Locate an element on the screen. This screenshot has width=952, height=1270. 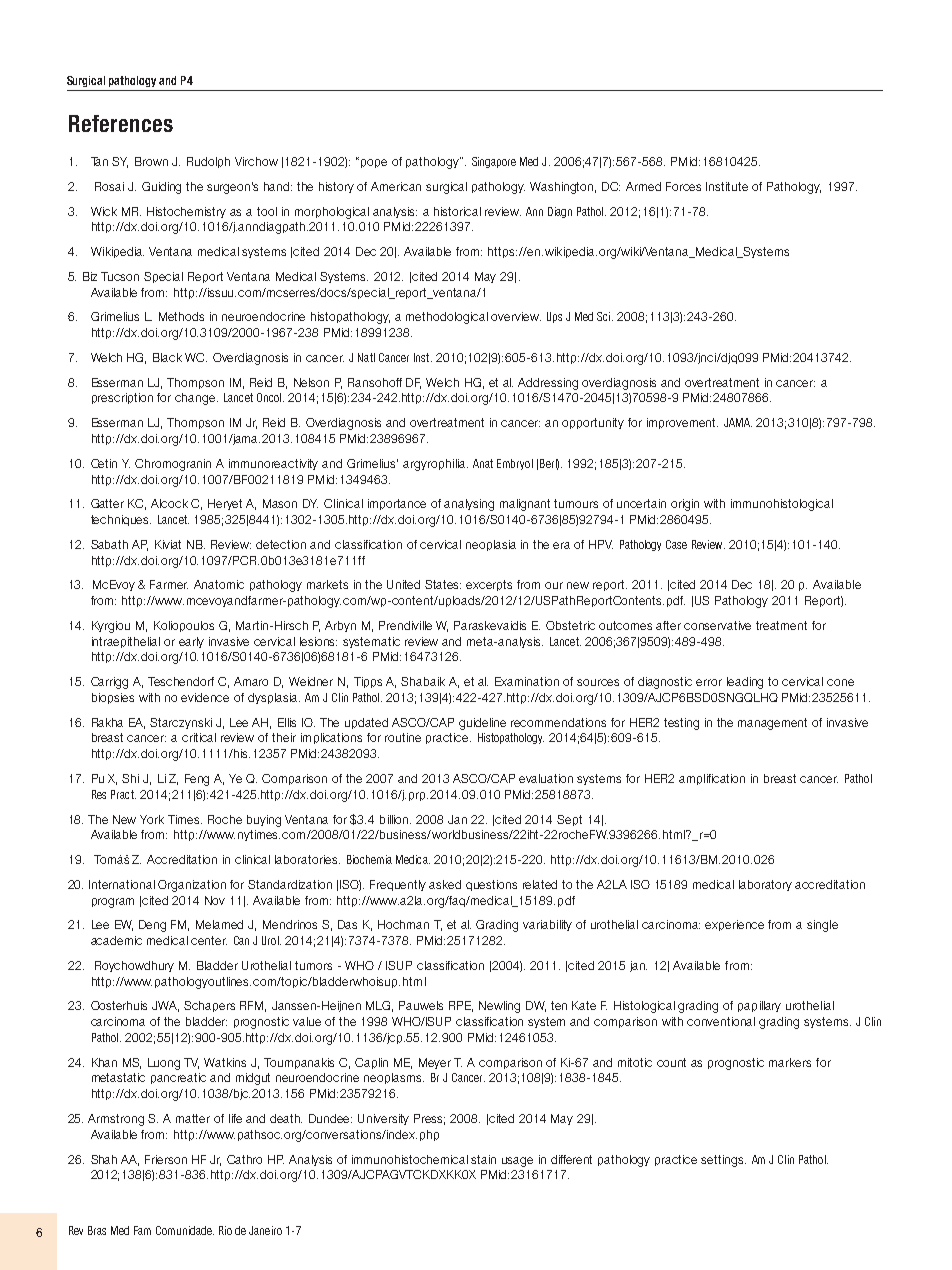
Brown is located at coordinates (151, 161).
